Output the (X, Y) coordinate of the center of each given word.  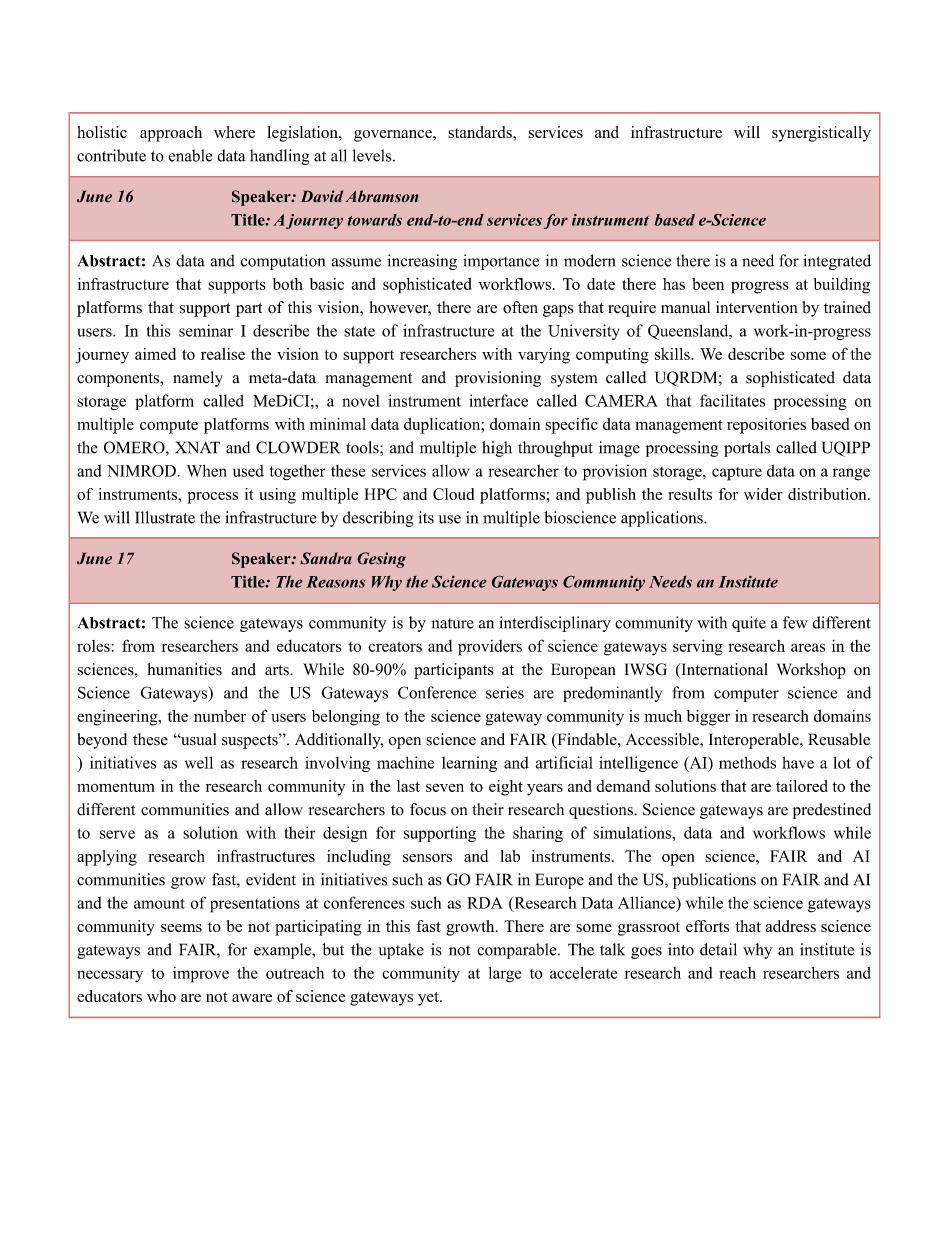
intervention (757, 307)
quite (749, 624)
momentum (116, 787)
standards (481, 132)
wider (763, 494)
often (520, 307)
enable (190, 155)
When (207, 470)
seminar (206, 330)
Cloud (453, 494)
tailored (802, 786)
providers (490, 648)
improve (201, 975)
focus (428, 809)
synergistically (821, 134)
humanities (185, 669)
